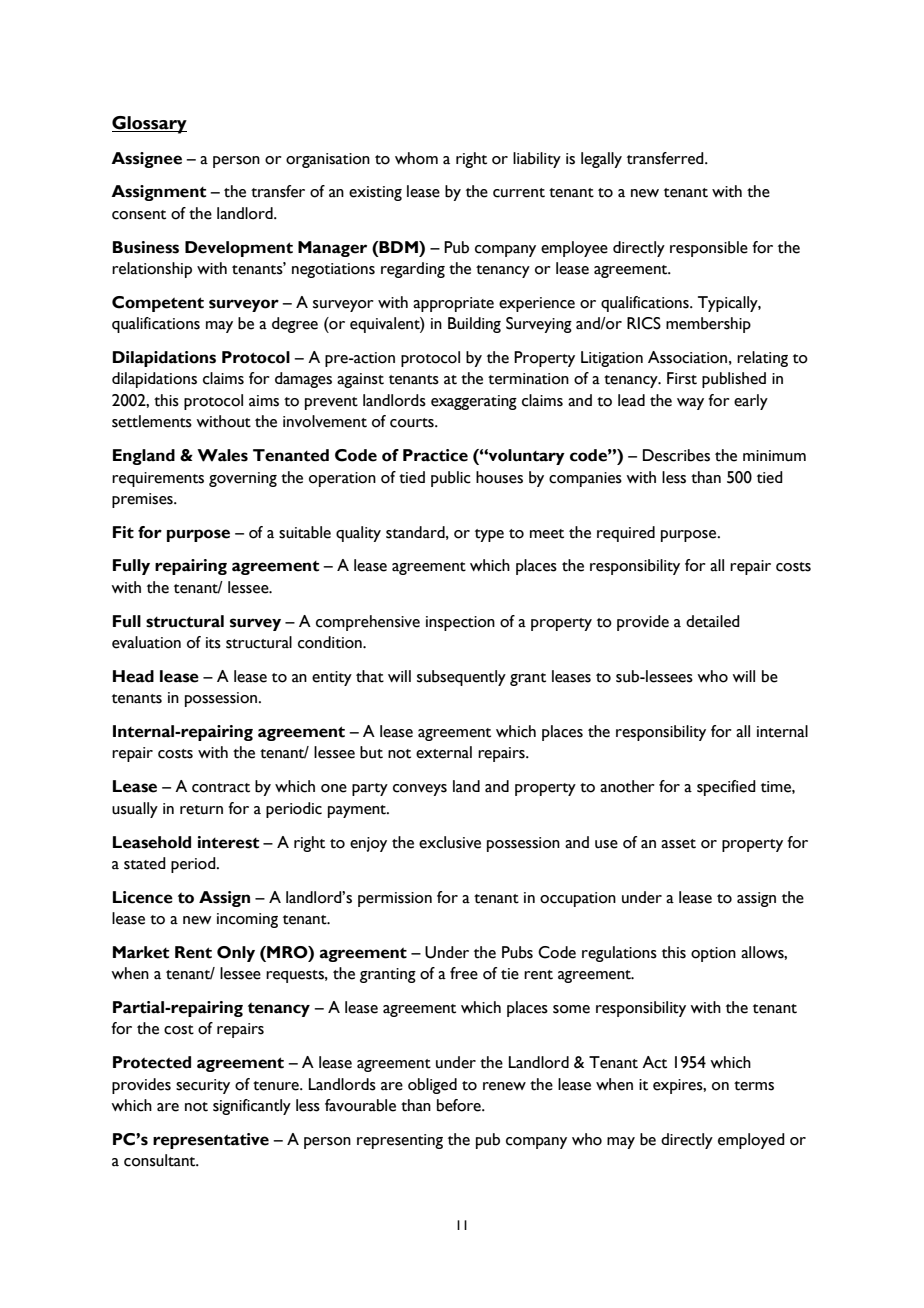 The image size is (924, 1308). What do you see at coordinates (211, 1141) in the page?
I see `representative` at bounding box center [211, 1141].
